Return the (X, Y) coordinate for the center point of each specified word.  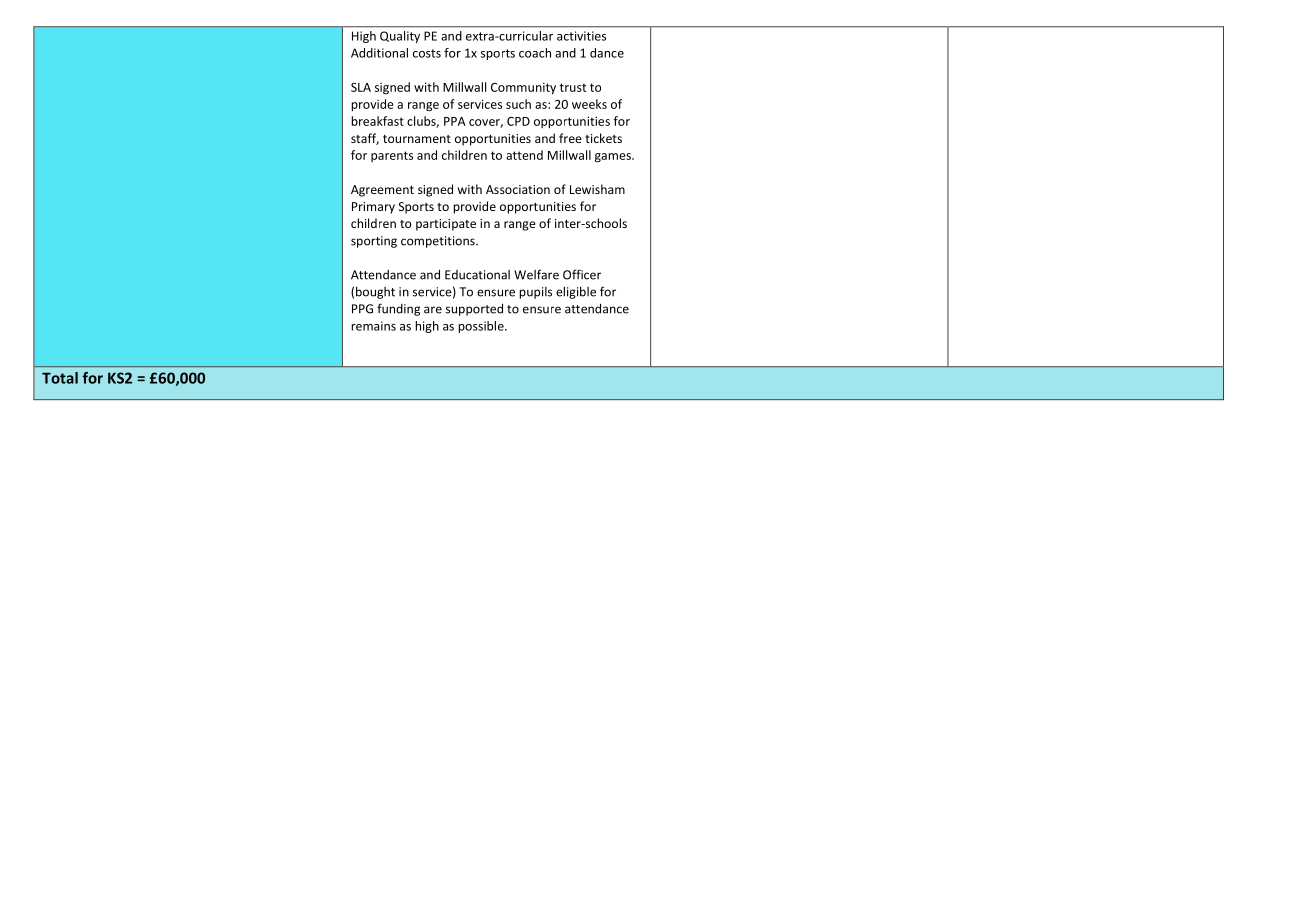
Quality (400, 37)
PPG (362, 309)
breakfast (377, 121)
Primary (373, 208)
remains (373, 326)
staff (365, 139)
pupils (535, 293)
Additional (379, 53)
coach (535, 53)
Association (518, 189)
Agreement (382, 191)
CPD (518, 121)
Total (60, 378)
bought (375, 292)
